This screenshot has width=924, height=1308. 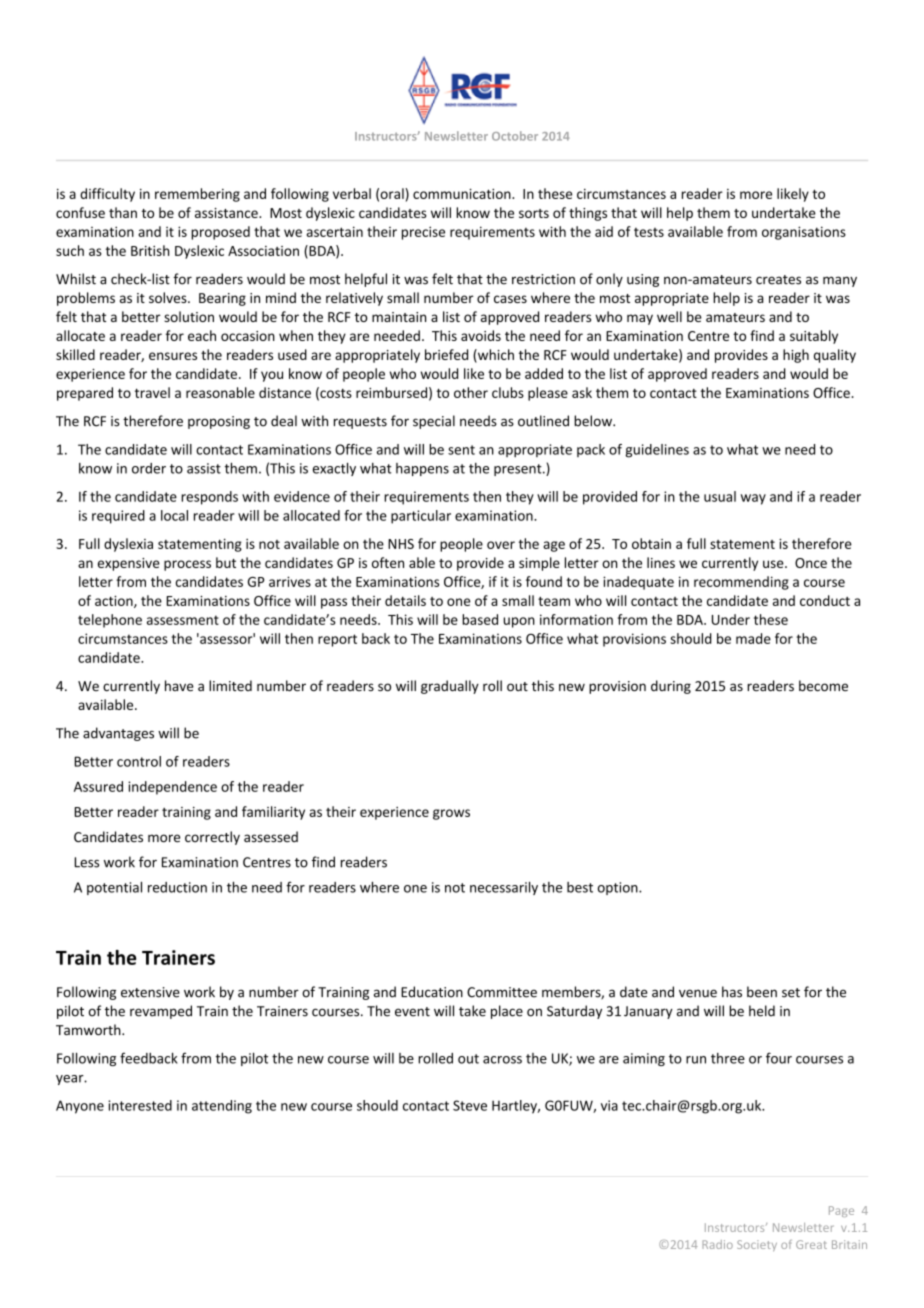 I want to click on special, so click(x=434, y=422).
